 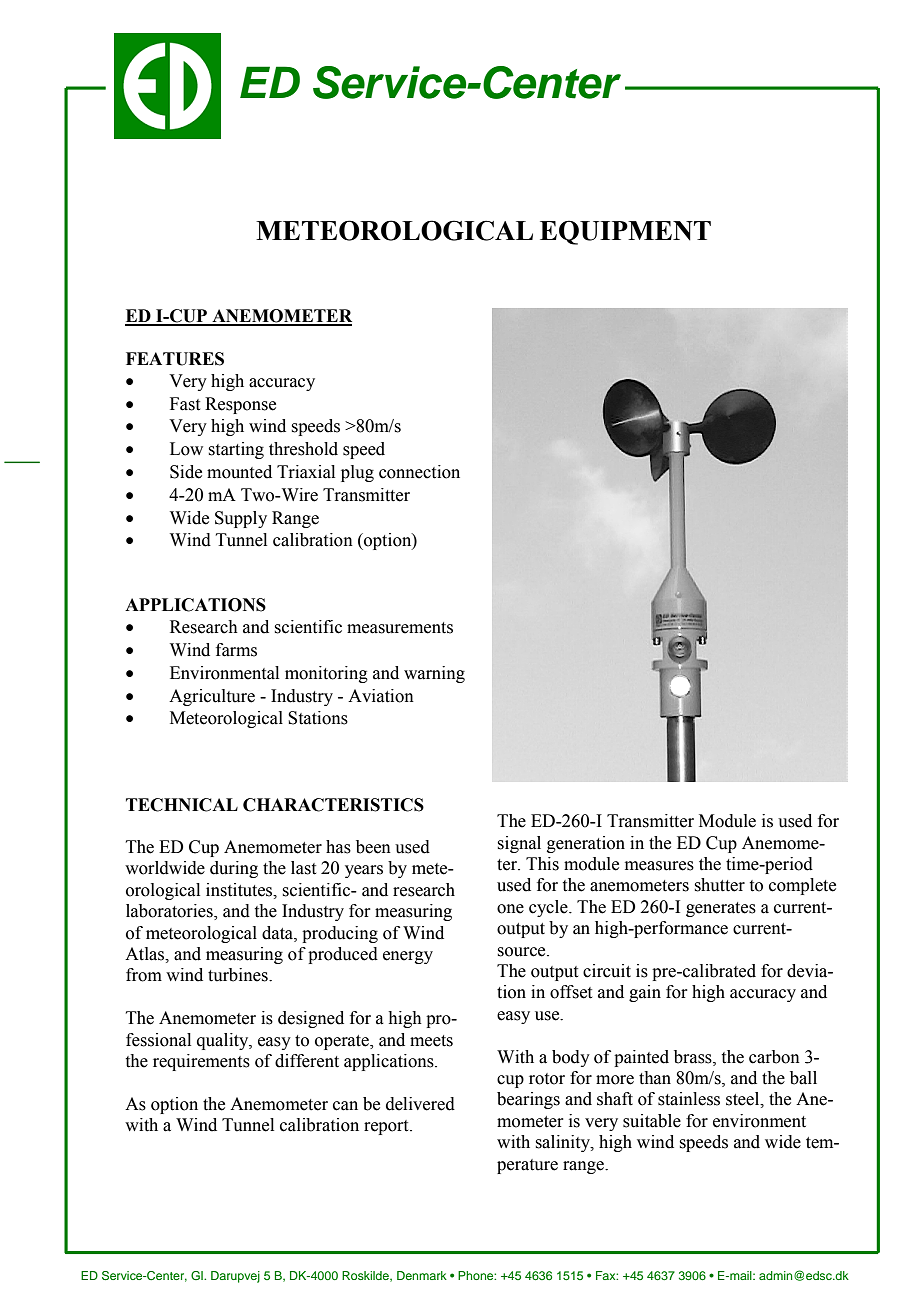 I want to click on warning, so click(x=434, y=674).
